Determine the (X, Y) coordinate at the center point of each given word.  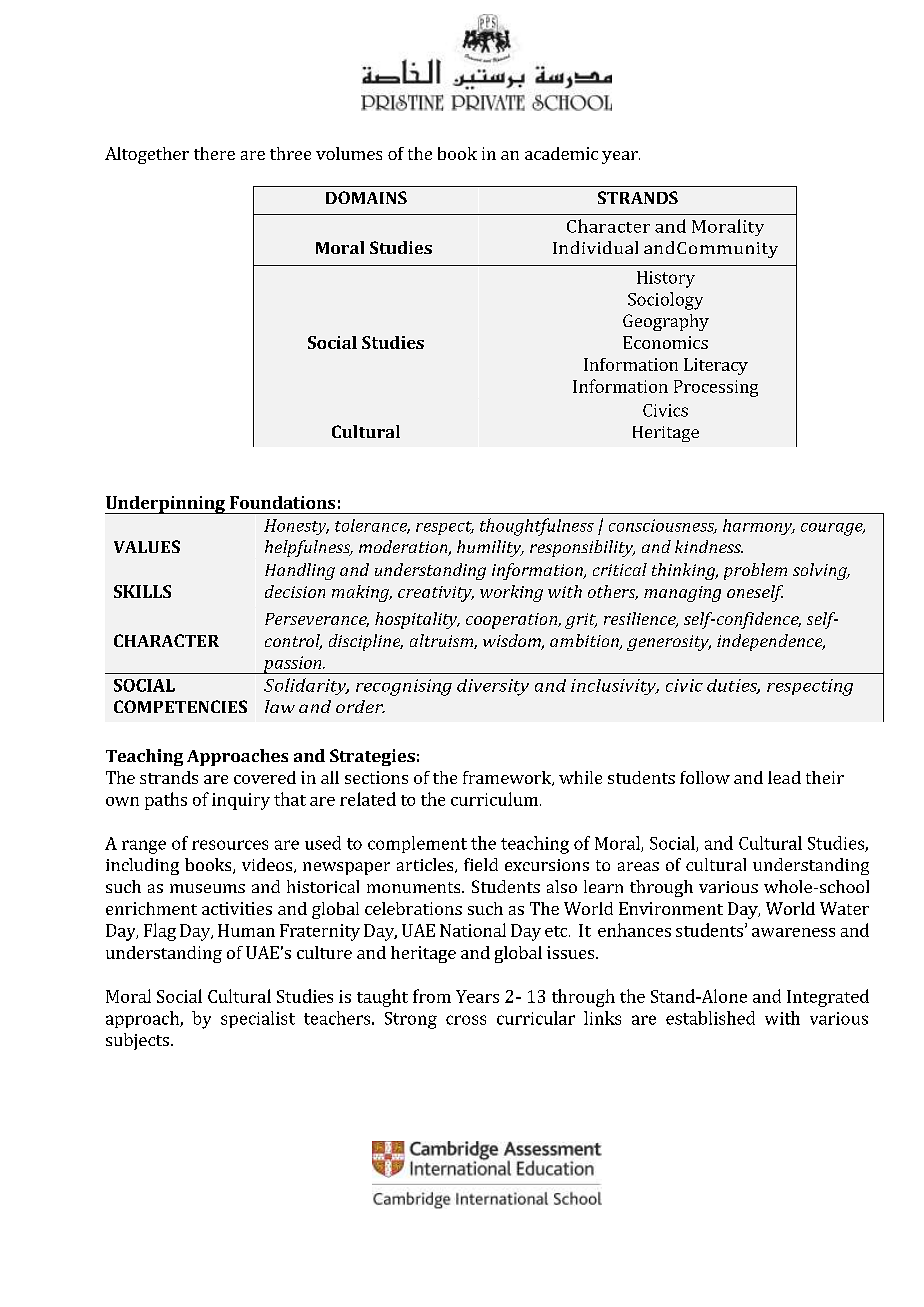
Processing (716, 388)
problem (755, 571)
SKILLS (142, 591)
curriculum (494, 799)
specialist (258, 1019)
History (666, 279)
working (511, 593)
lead (784, 777)
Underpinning (166, 505)
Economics (665, 342)
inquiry (241, 801)
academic (561, 153)
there (214, 153)
